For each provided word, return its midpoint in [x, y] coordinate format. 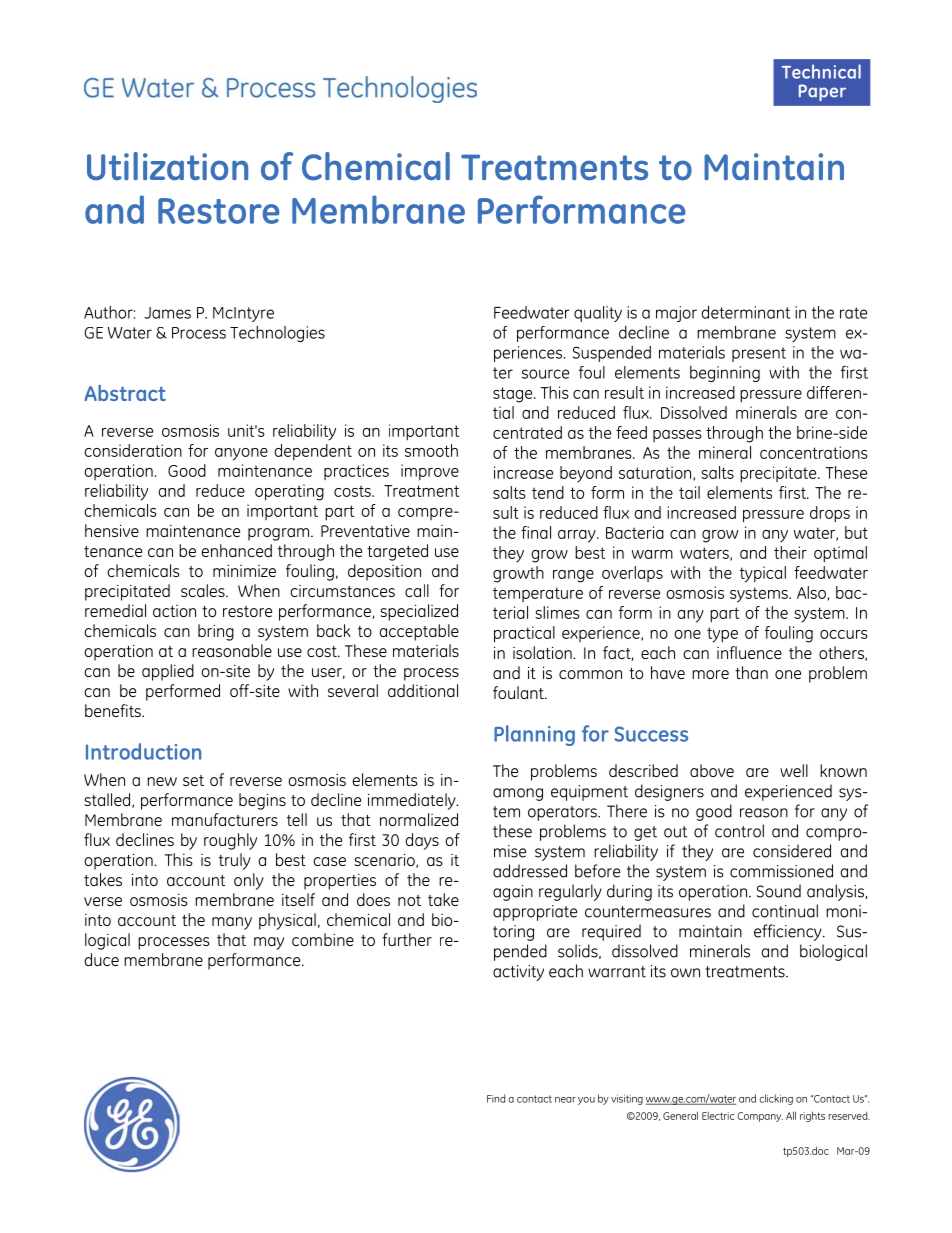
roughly [230, 841]
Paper [822, 92]
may [269, 943]
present [759, 354]
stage [514, 395]
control [739, 831]
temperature [538, 594]
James [167, 313]
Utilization [167, 166]
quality [598, 314]
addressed [530, 871]
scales [204, 590]
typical [763, 574]
